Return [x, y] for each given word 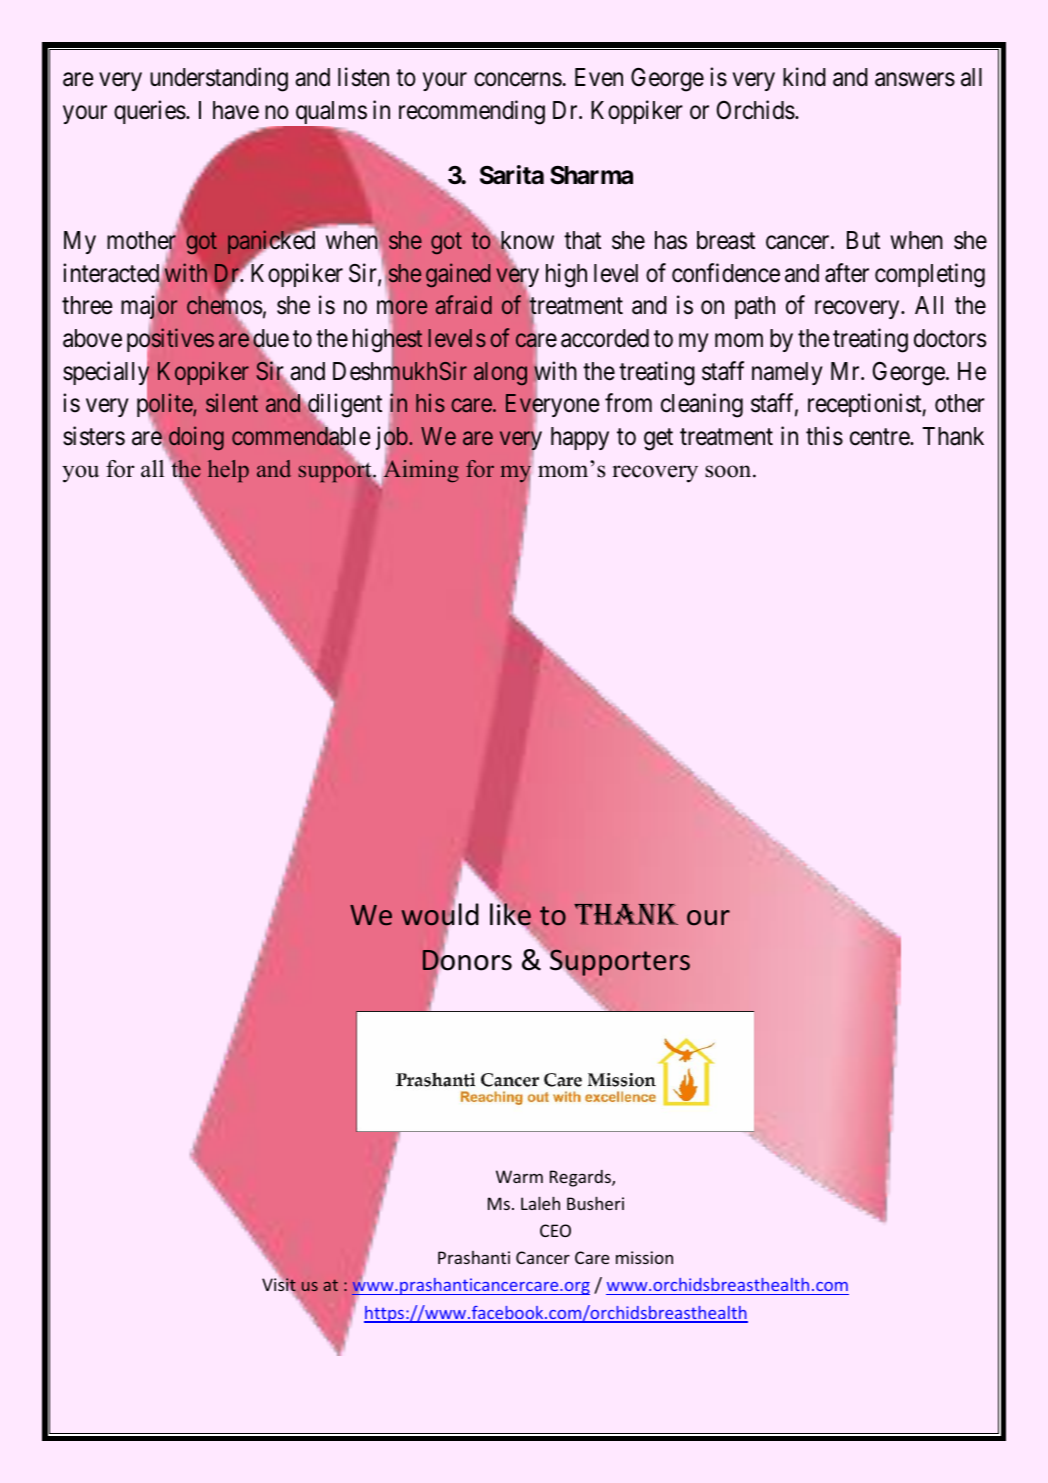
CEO [555, 1230]
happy [580, 438]
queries [150, 112]
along [500, 373]
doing [196, 438]
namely [787, 373]
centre [880, 437]
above [92, 338]
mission [644, 1257]
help [228, 471]
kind [804, 77]
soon [729, 471]
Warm [519, 1176]
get [658, 439]
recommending [472, 112]
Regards [581, 1178]
